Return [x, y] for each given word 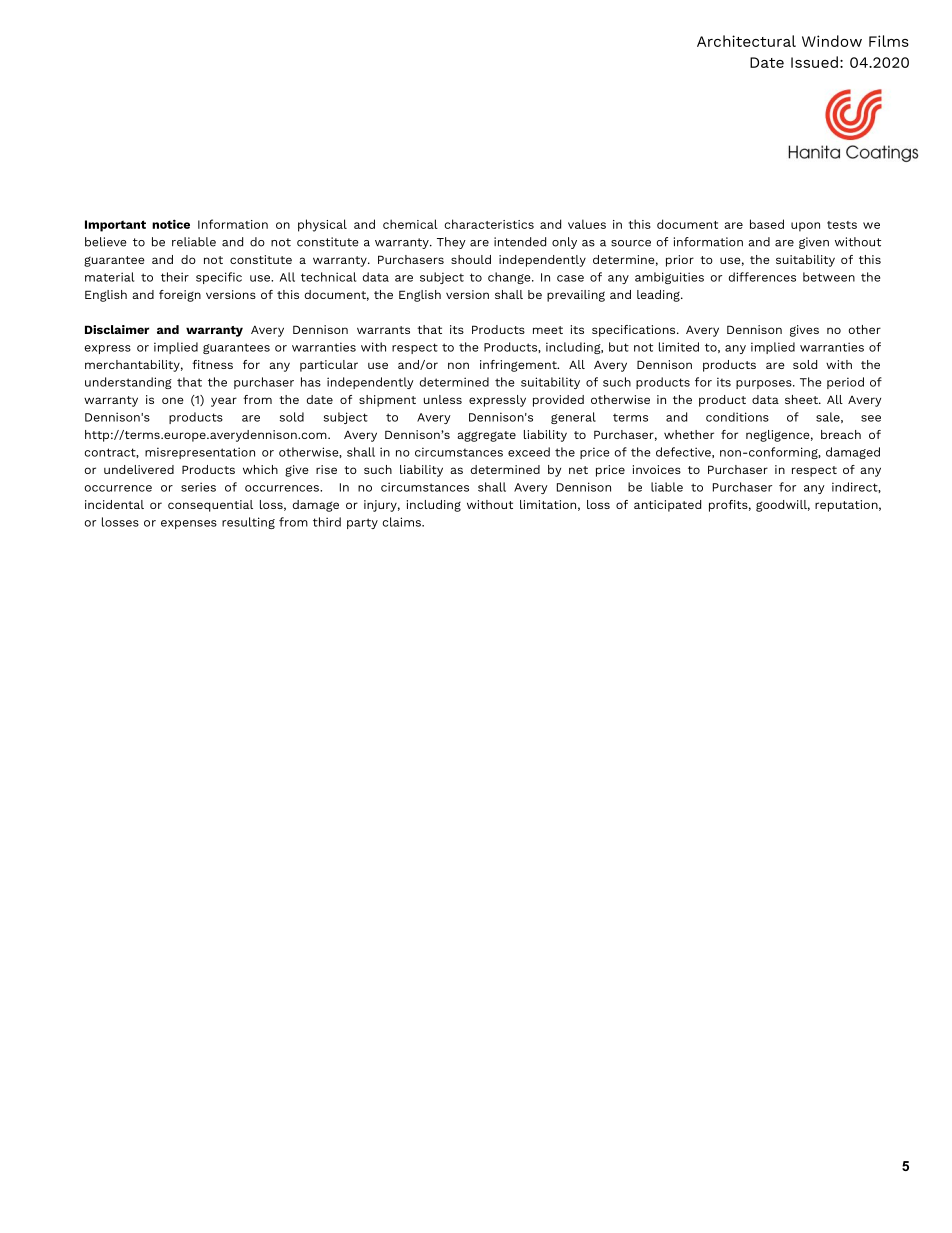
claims [402, 522]
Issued [814, 62]
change [510, 278]
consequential [210, 506]
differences [762, 277]
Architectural [746, 41]
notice [171, 224]
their [175, 277]
